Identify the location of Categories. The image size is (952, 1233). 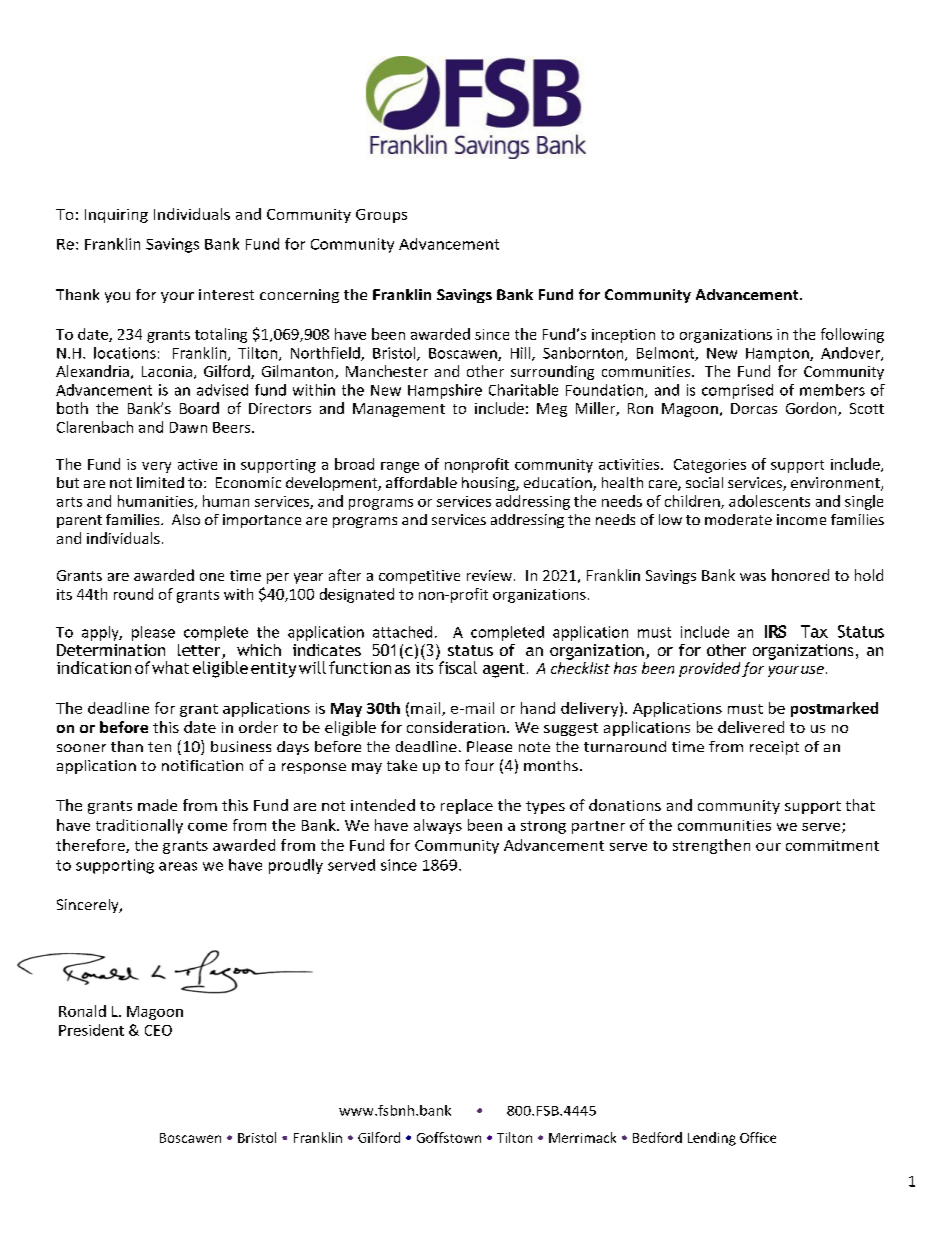
(710, 466).
